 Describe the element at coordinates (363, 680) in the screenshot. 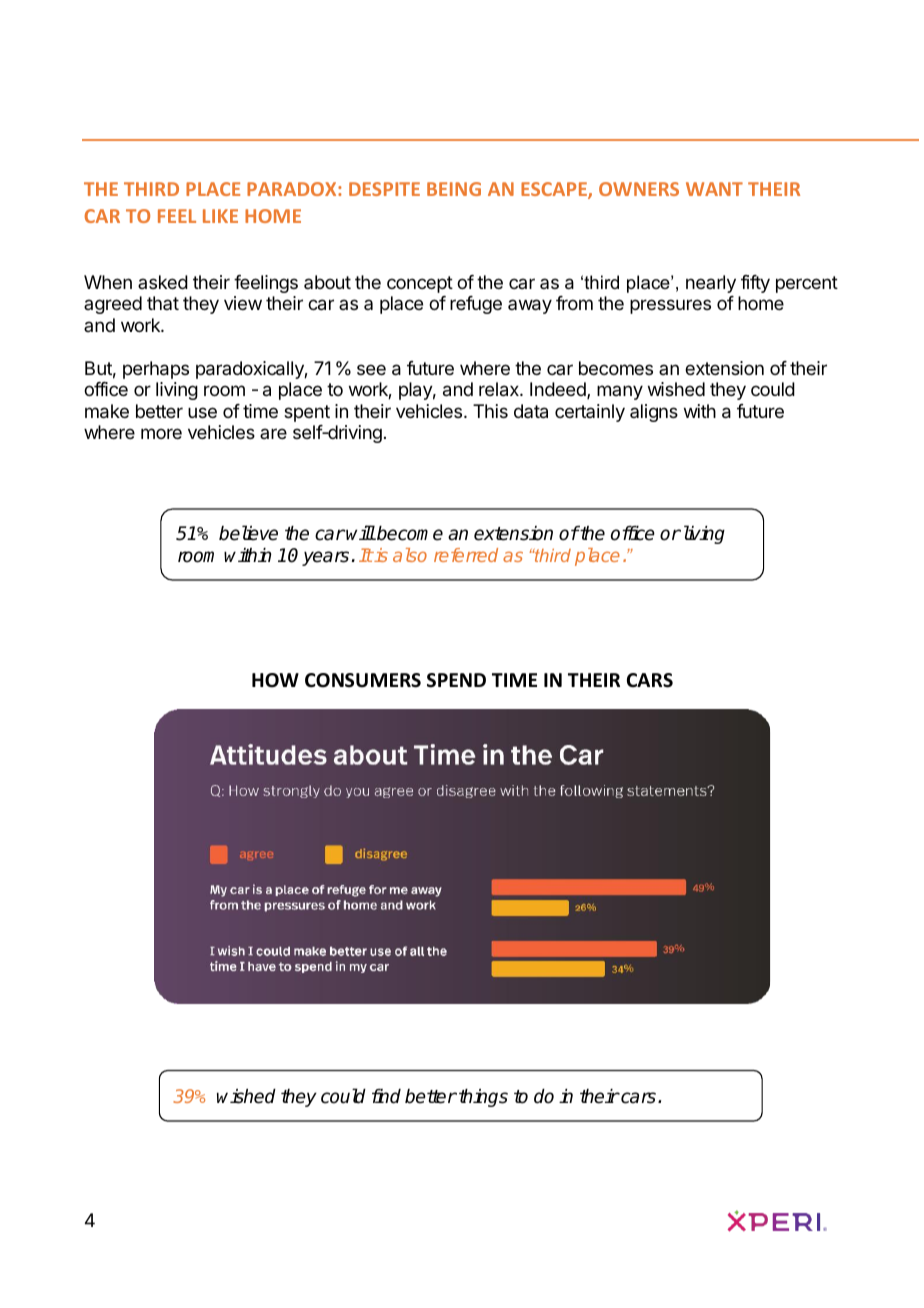

I see `CONSUMERS` at that location.
